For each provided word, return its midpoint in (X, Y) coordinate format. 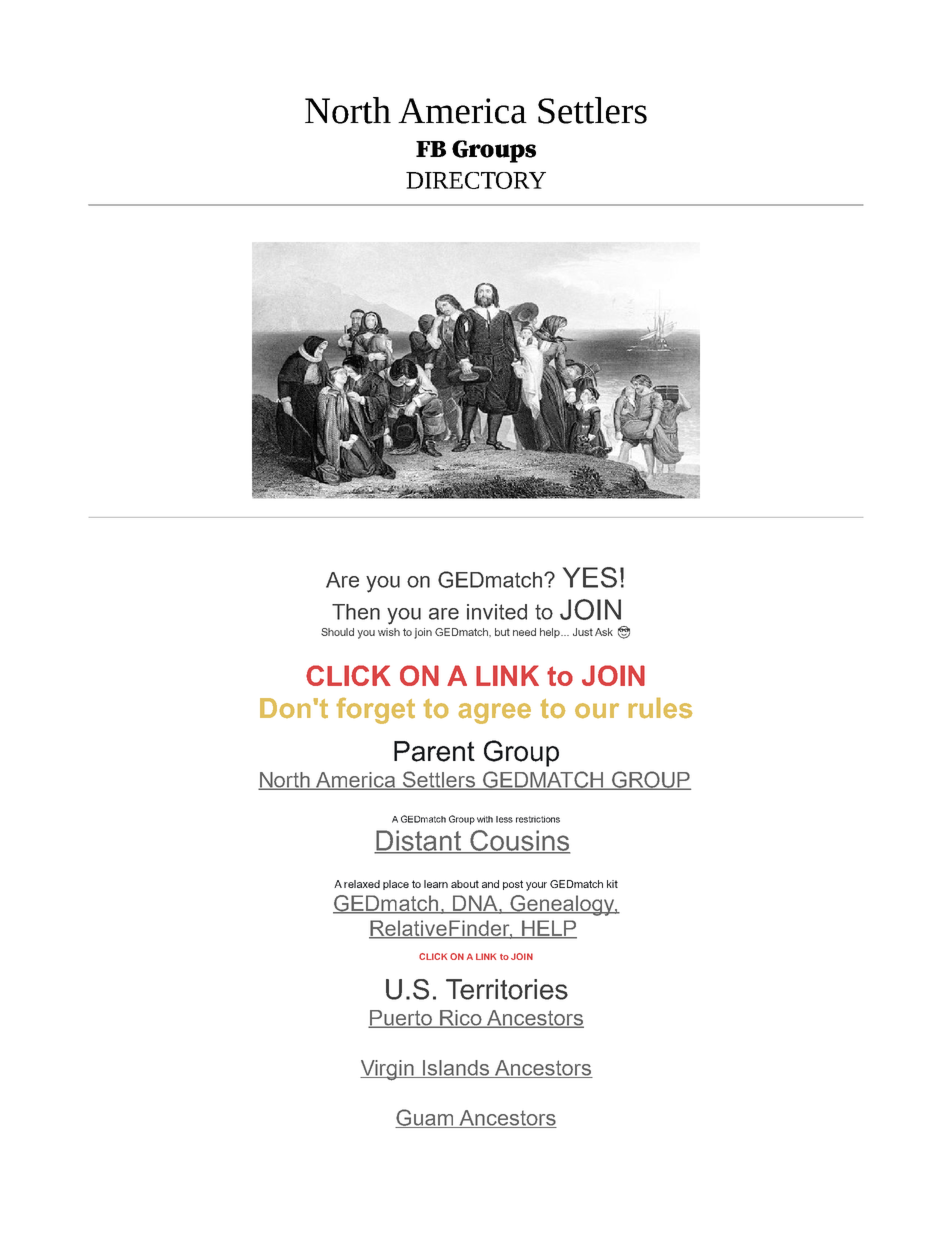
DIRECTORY (476, 180)
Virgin (388, 1070)
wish (389, 632)
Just (583, 632)
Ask (604, 632)
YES (590, 577)
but (502, 632)
